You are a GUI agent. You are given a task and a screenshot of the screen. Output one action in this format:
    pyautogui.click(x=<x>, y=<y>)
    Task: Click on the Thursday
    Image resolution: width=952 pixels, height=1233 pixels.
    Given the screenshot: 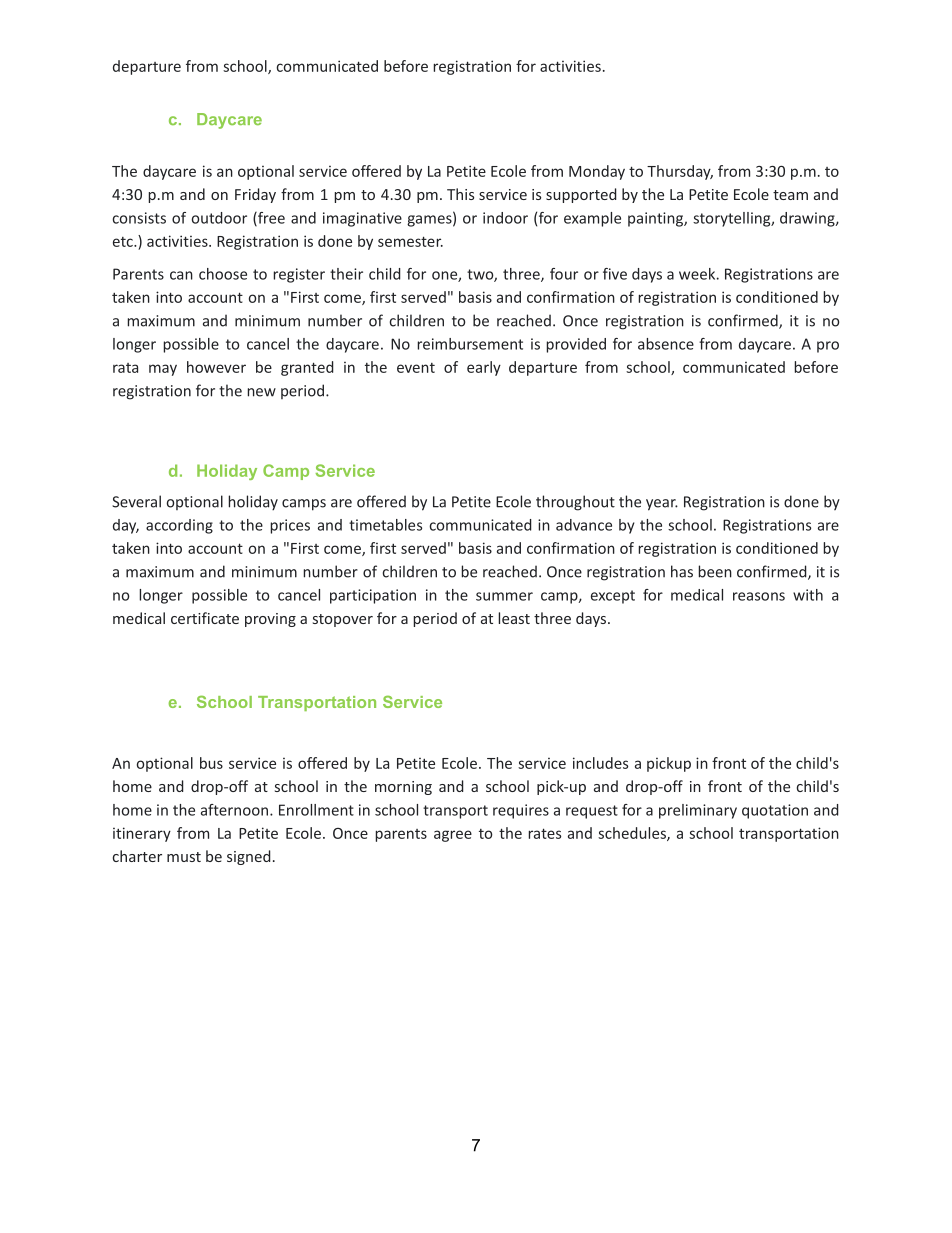 What is the action you would take?
    pyautogui.click(x=680, y=172)
